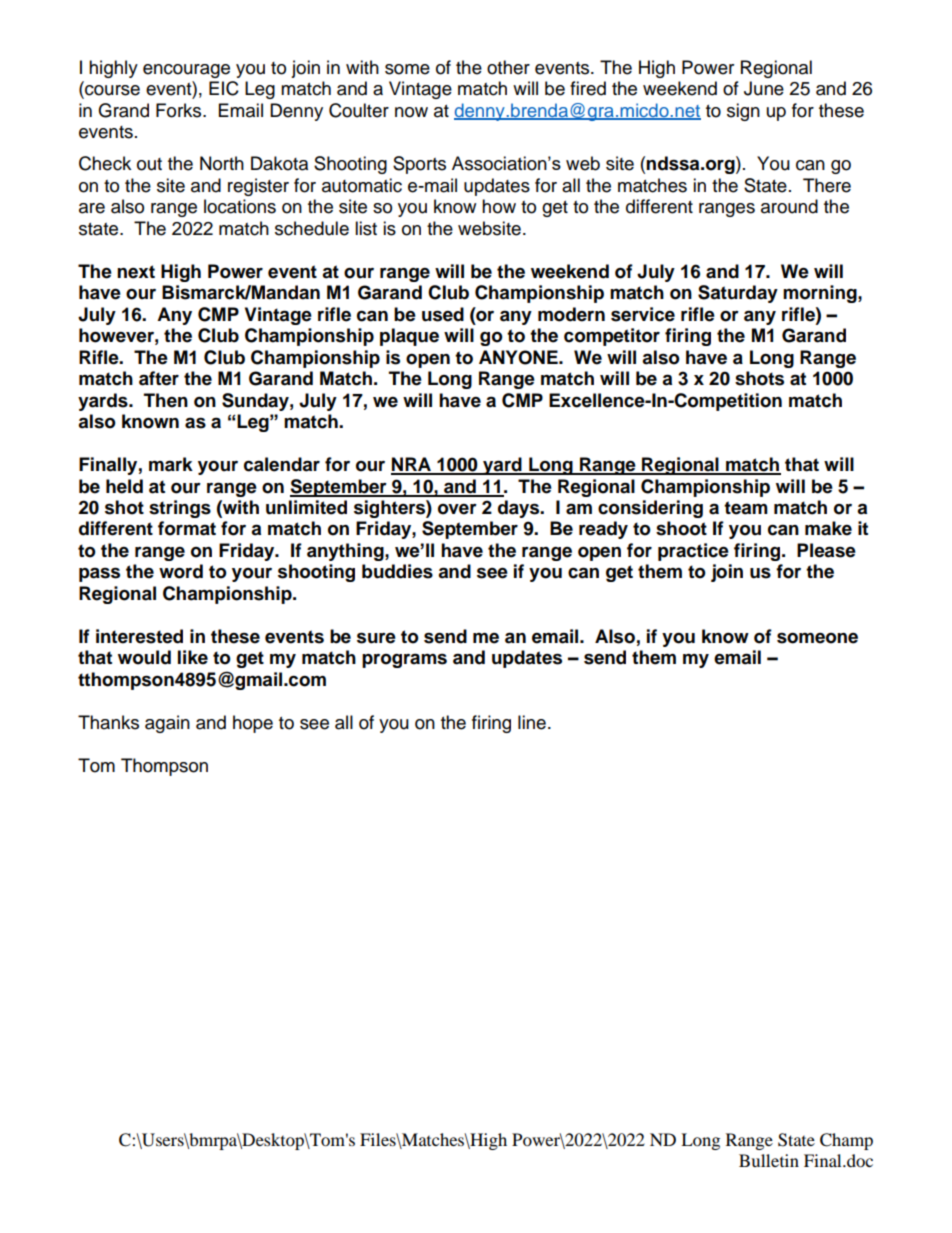 This screenshot has height=1233, width=952. What do you see at coordinates (508, 67) in the screenshot?
I see `other` at bounding box center [508, 67].
